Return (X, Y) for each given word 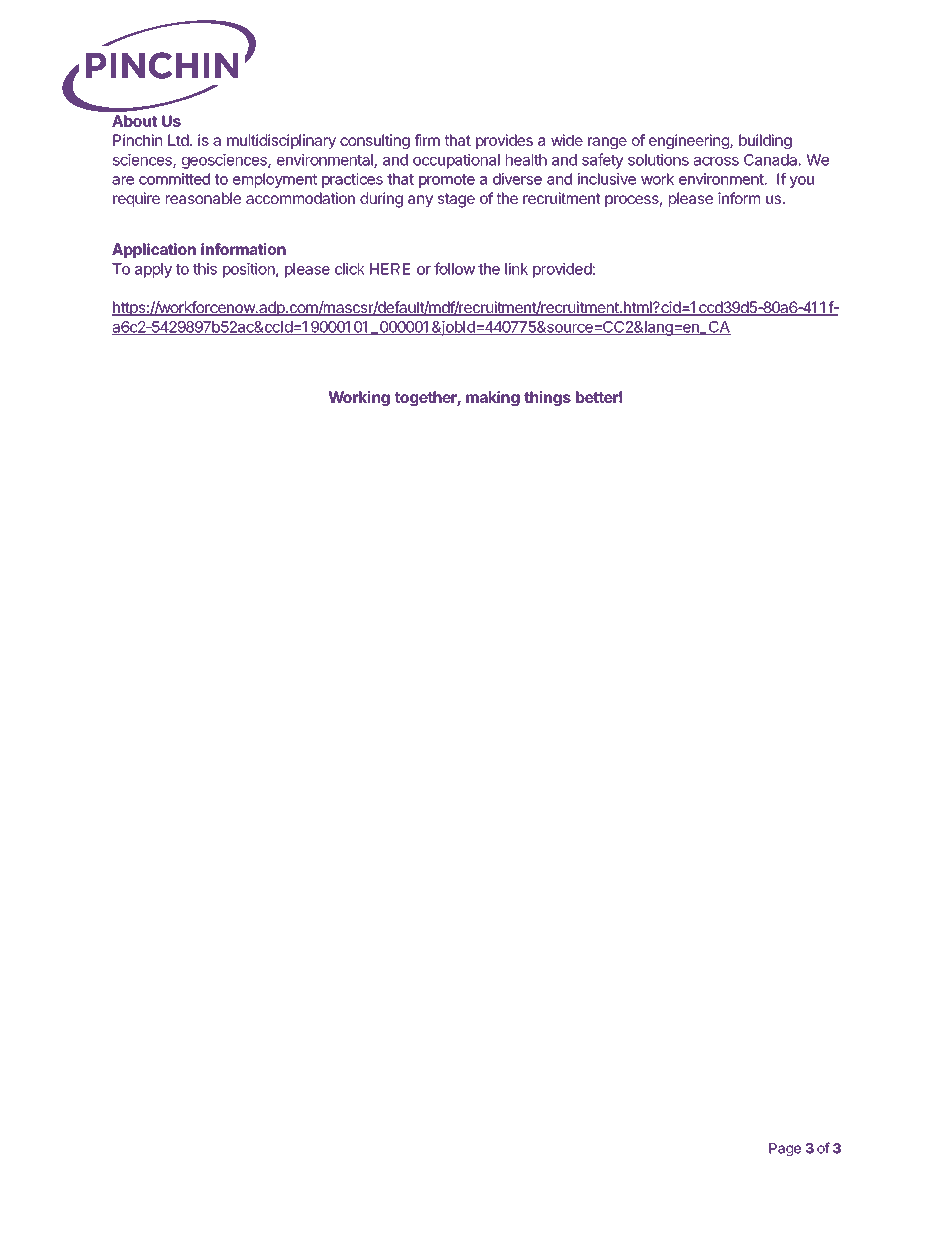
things (547, 398)
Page (785, 1150)
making (493, 398)
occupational (456, 161)
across (716, 161)
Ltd (178, 140)
